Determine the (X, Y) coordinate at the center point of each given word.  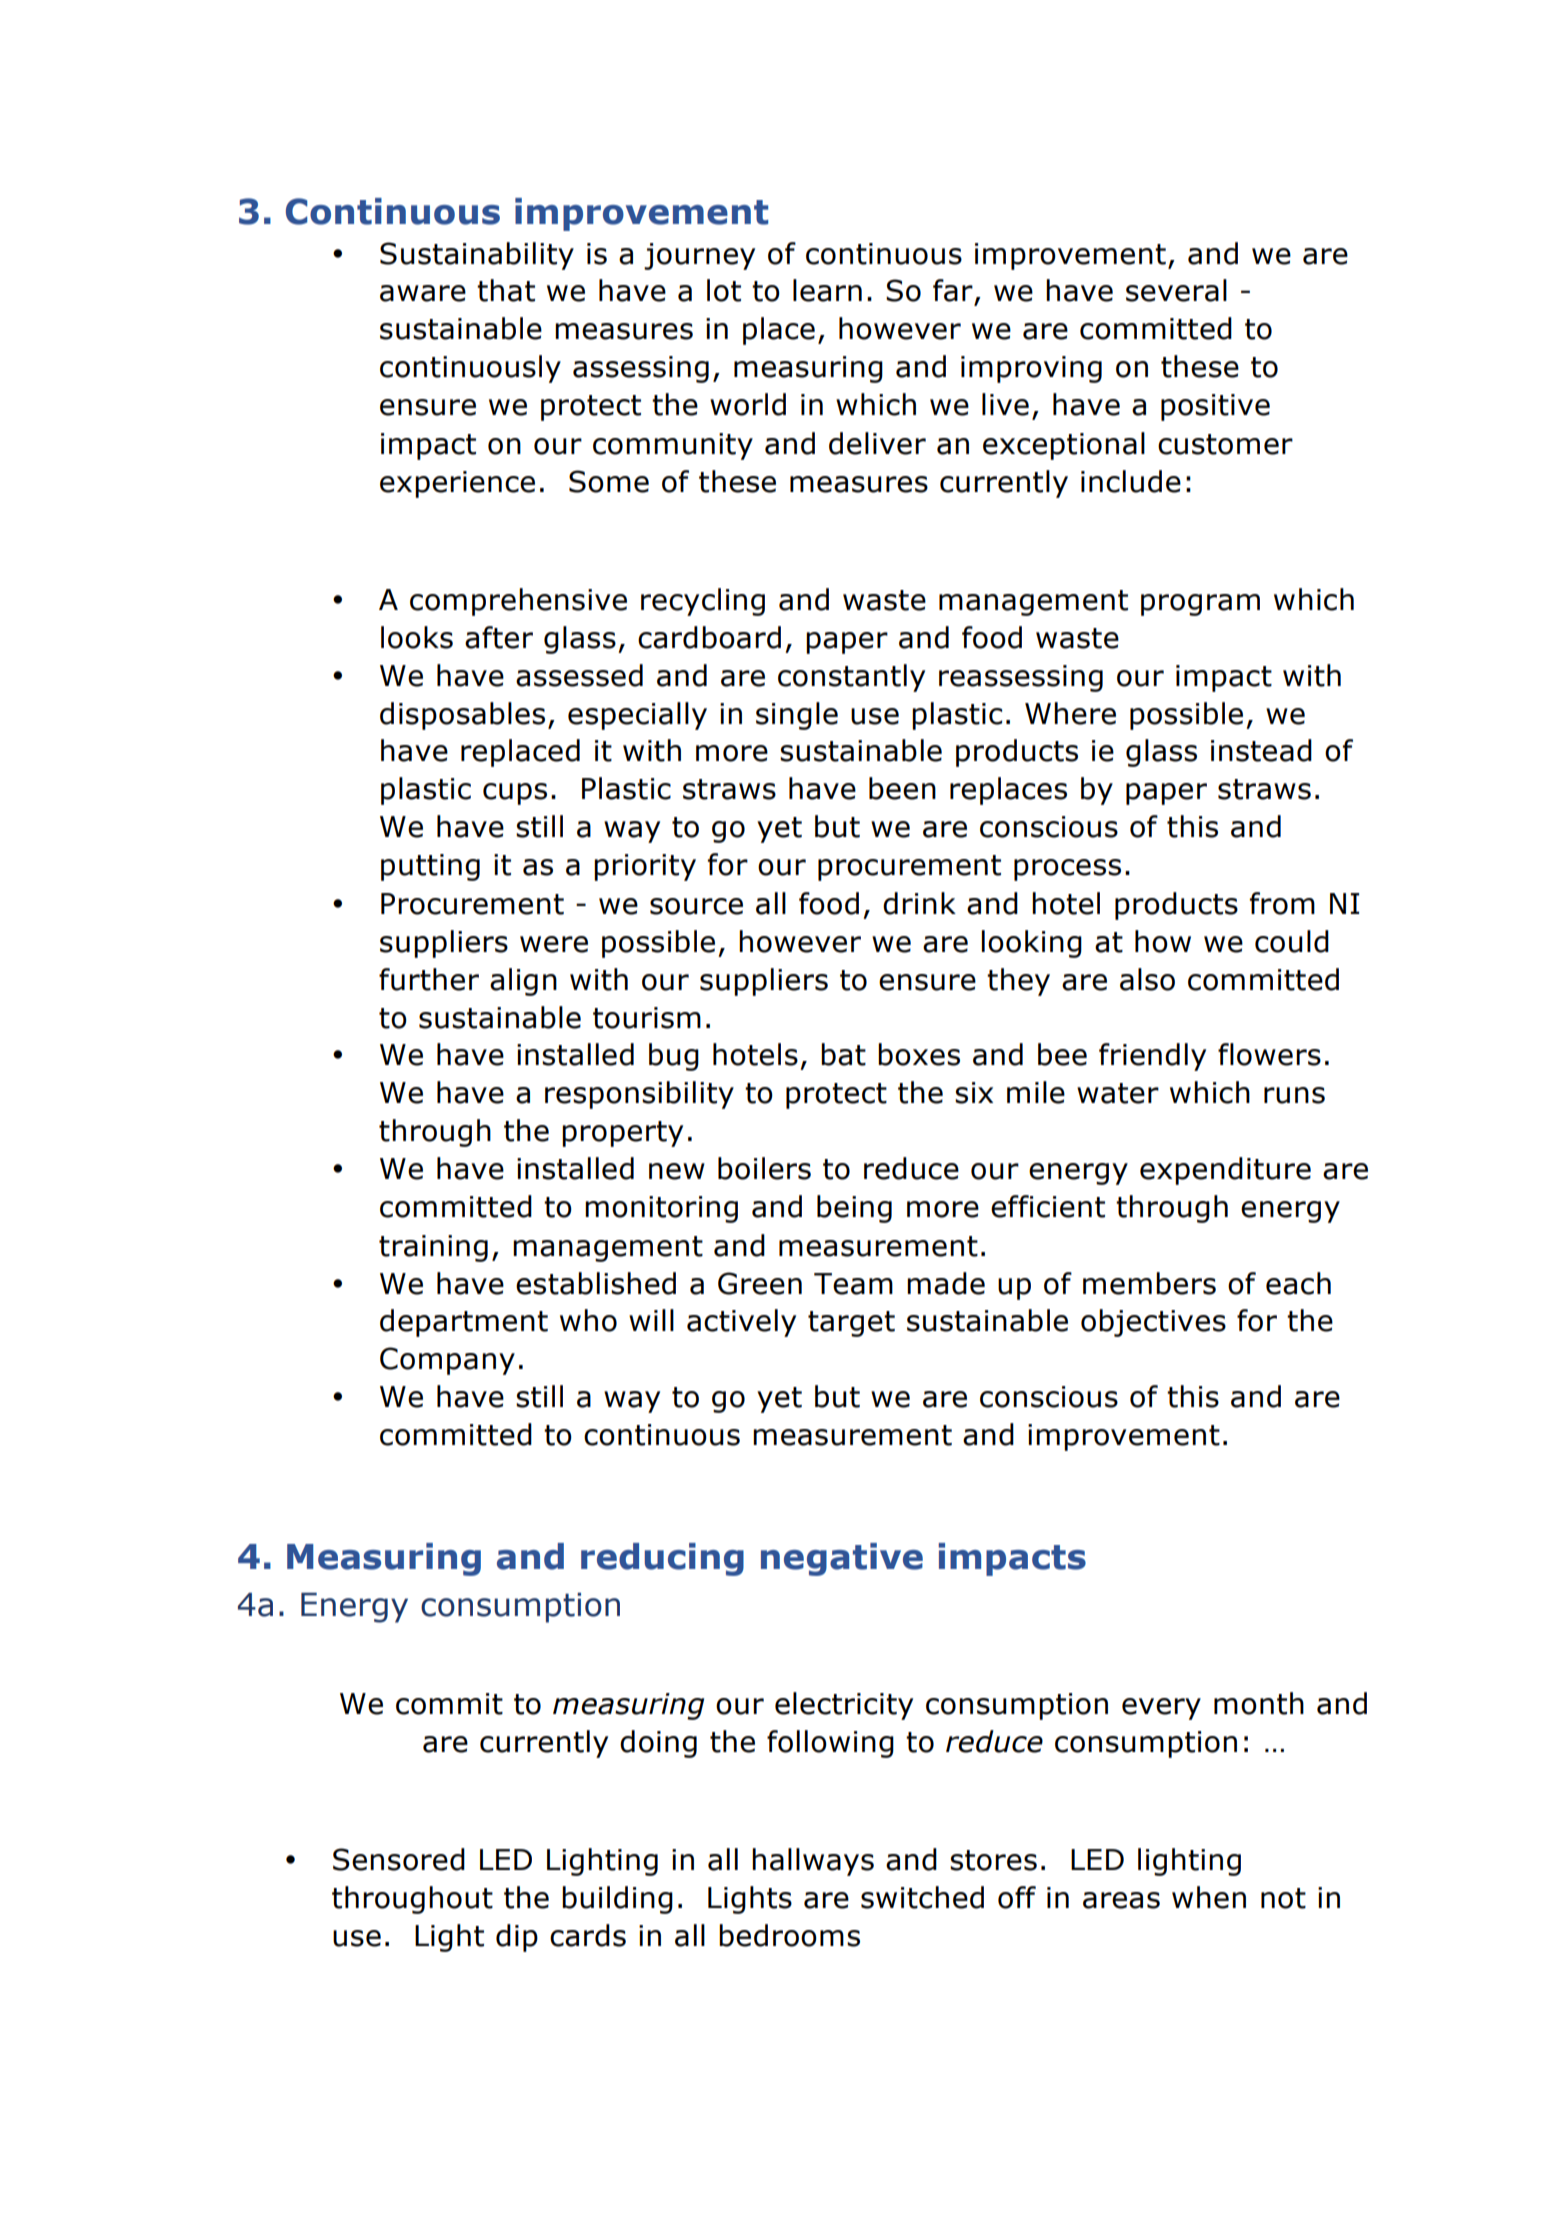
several (1176, 290)
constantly (851, 678)
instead (1261, 750)
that (506, 290)
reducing (662, 1559)
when (1209, 1897)
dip (517, 1938)
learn (827, 290)
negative (842, 1559)
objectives (1153, 1323)
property (622, 1134)
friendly (1152, 1057)
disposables (462, 716)
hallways (813, 1862)
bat (843, 1054)
